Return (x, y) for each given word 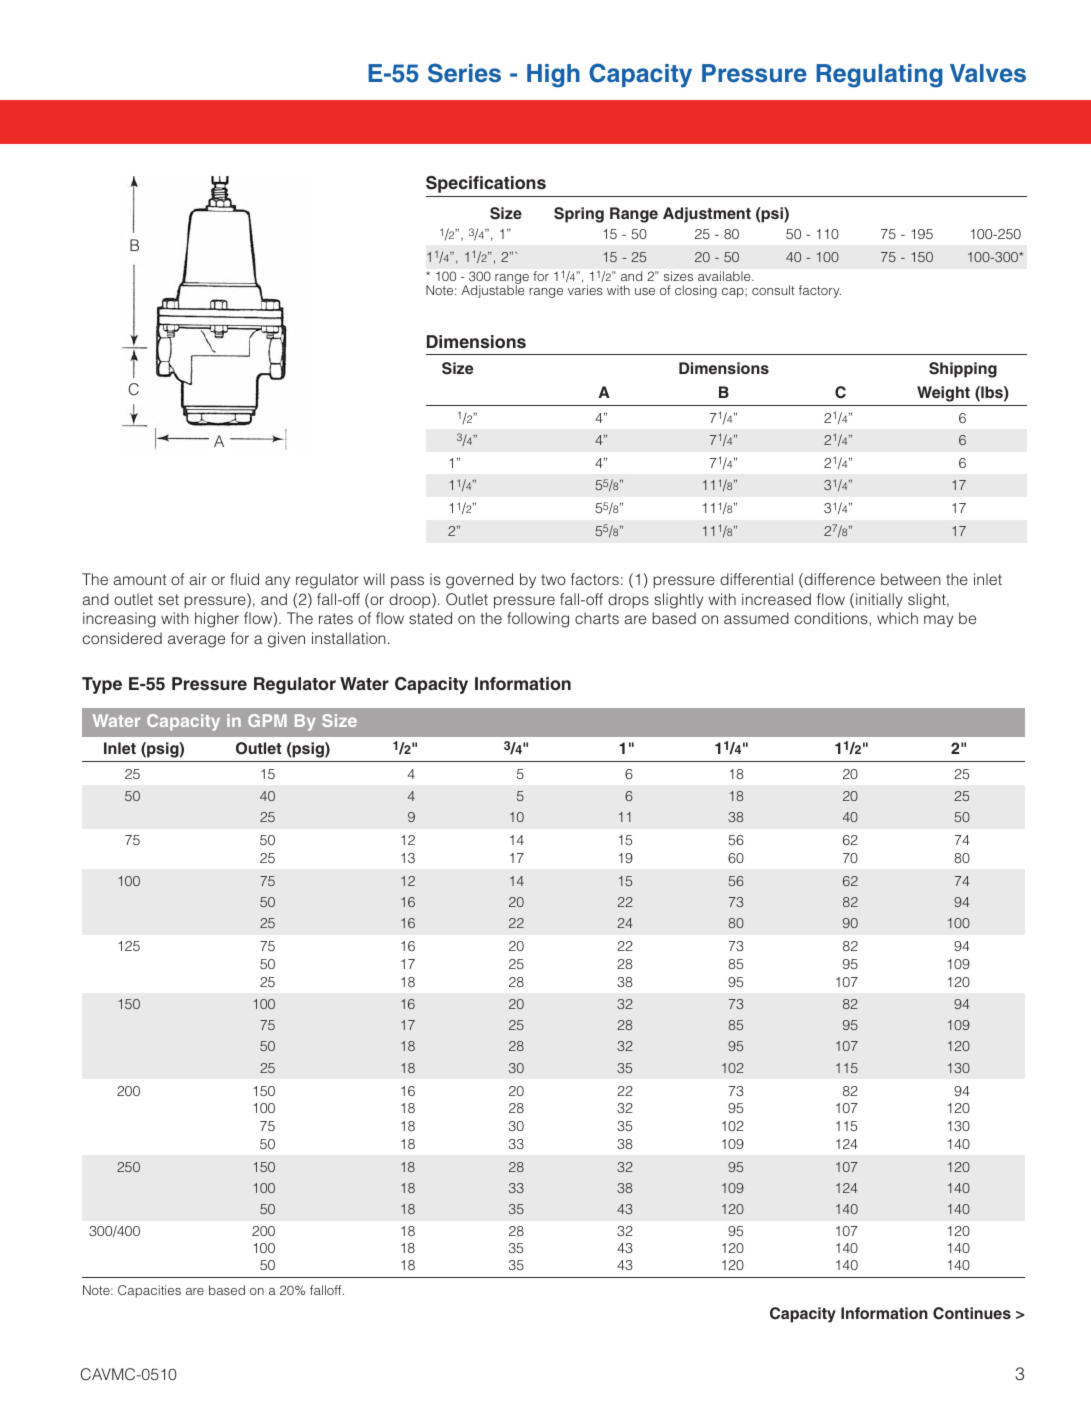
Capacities (149, 1291)
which (897, 618)
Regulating (879, 76)
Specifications (486, 184)
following (538, 620)
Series (464, 73)
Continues (972, 1313)
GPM (267, 720)
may (938, 621)
